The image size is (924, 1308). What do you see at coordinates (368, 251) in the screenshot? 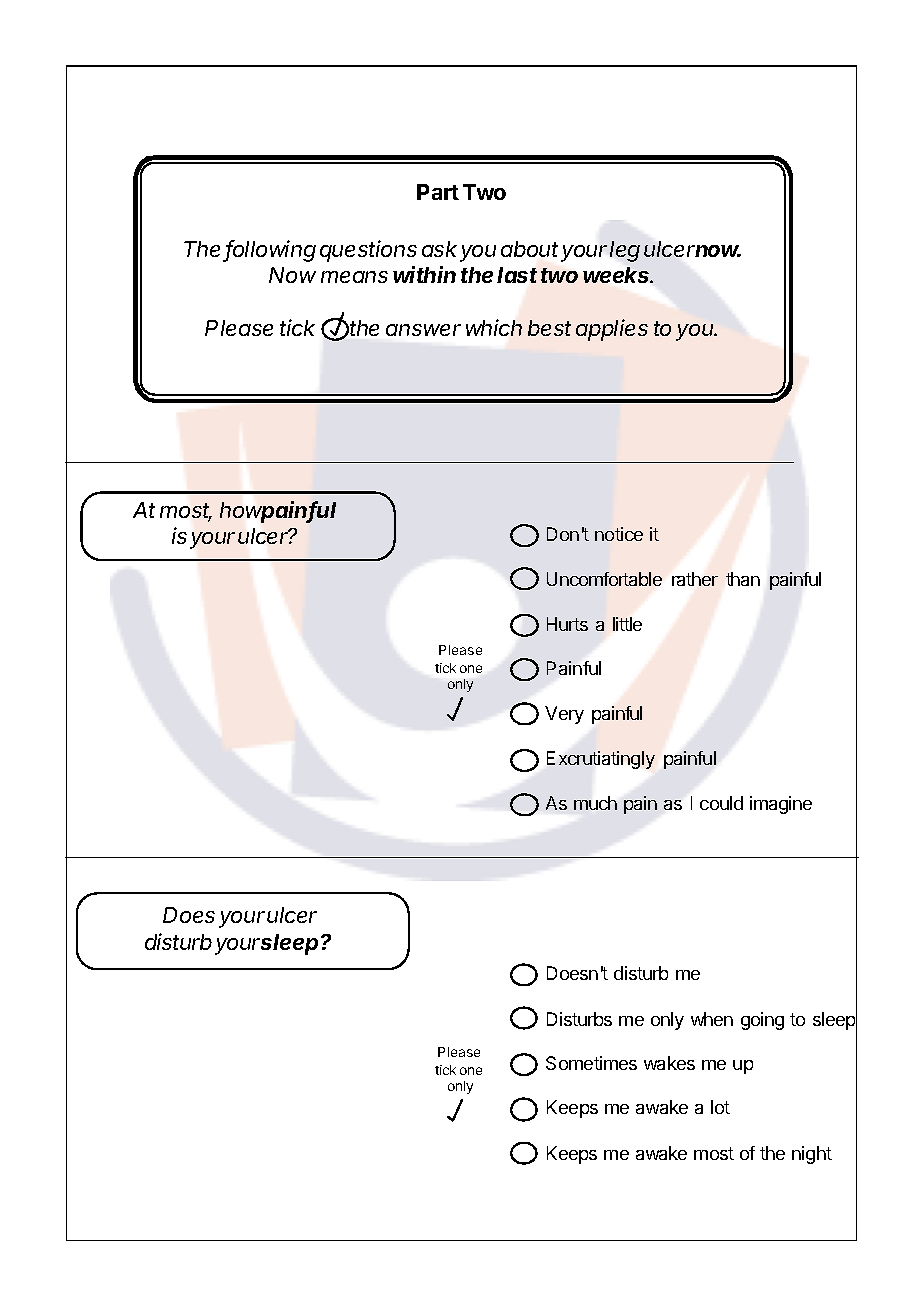
I see `questions` at bounding box center [368, 251].
